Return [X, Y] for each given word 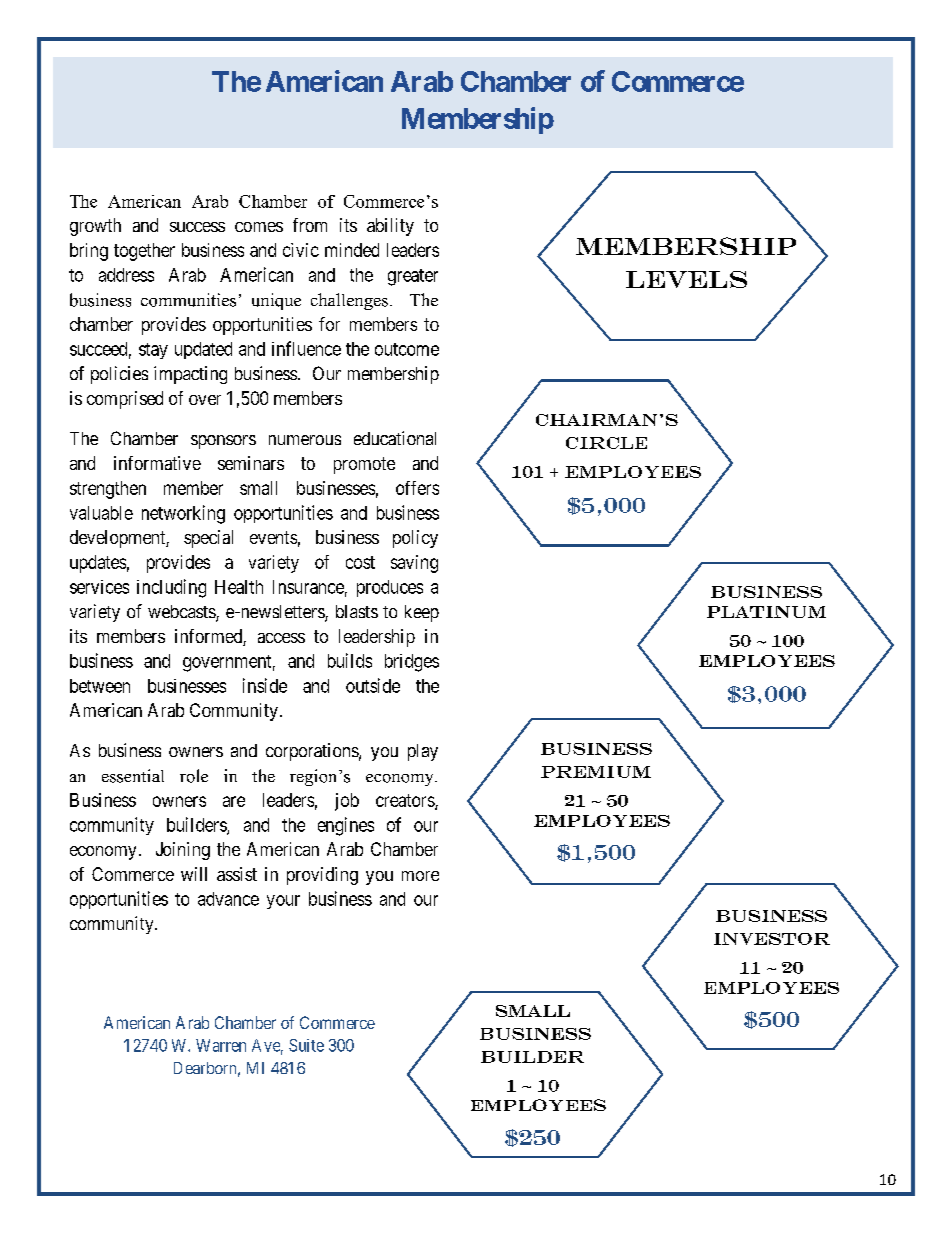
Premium [596, 772]
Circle [606, 443]
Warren [221, 1045]
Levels [686, 279]
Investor [772, 939]
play [423, 752]
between [100, 686]
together [144, 252]
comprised [125, 400]
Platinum [766, 612]
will [194, 874]
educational [395, 438]
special [208, 539]
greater [413, 277]
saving [414, 564]
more [420, 876]
